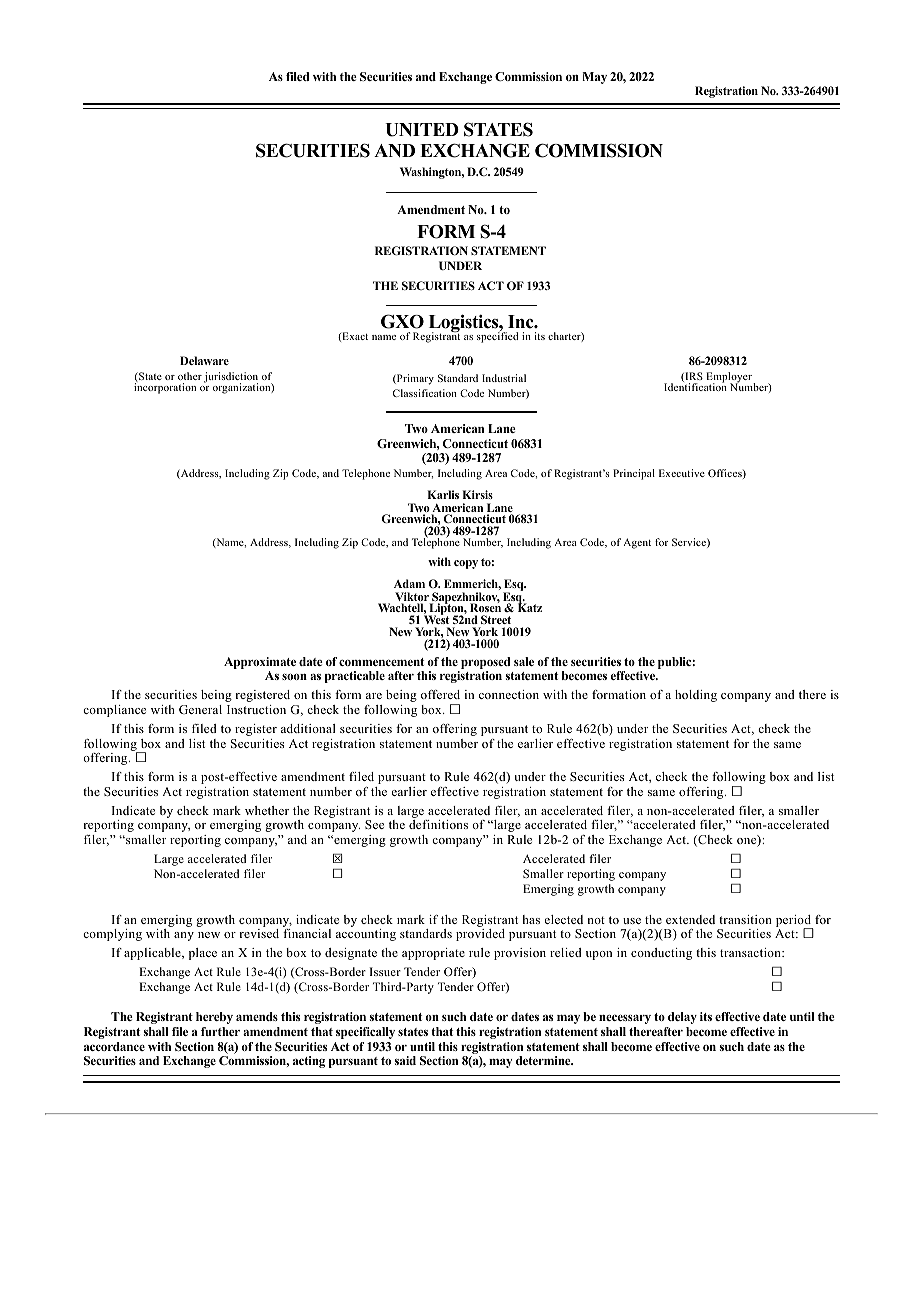  What do you see at coordinates (509, 694) in the screenshot?
I see `connection` at bounding box center [509, 694].
